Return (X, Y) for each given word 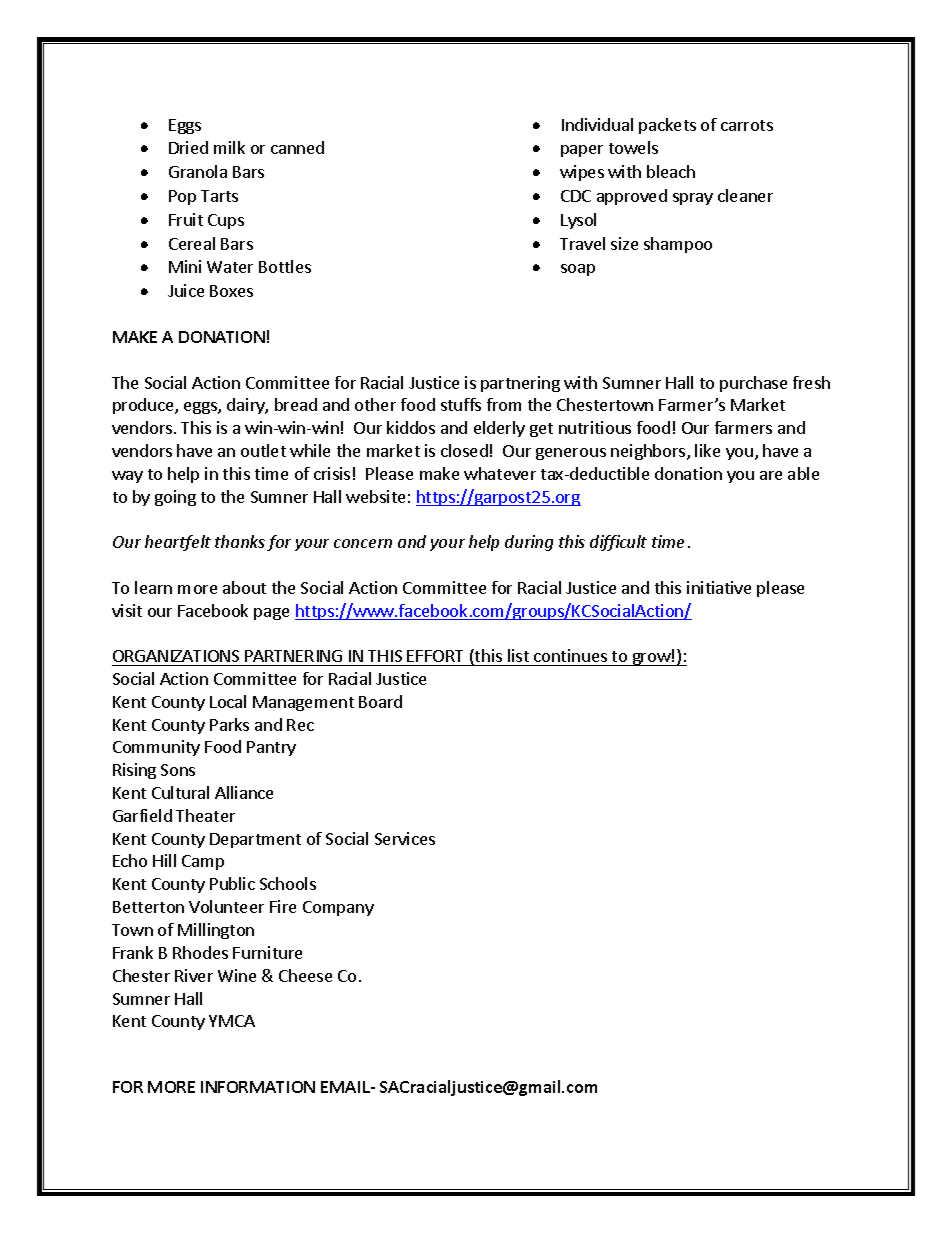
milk (229, 147)
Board (380, 701)
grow (651, 659)
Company (338, 908)
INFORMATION (258, 1087)
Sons (178, 770)
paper (582, 151)
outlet (263, 450)
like (707, 450)
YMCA (232, 1021)
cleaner (745, 195)
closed (464, 450)
